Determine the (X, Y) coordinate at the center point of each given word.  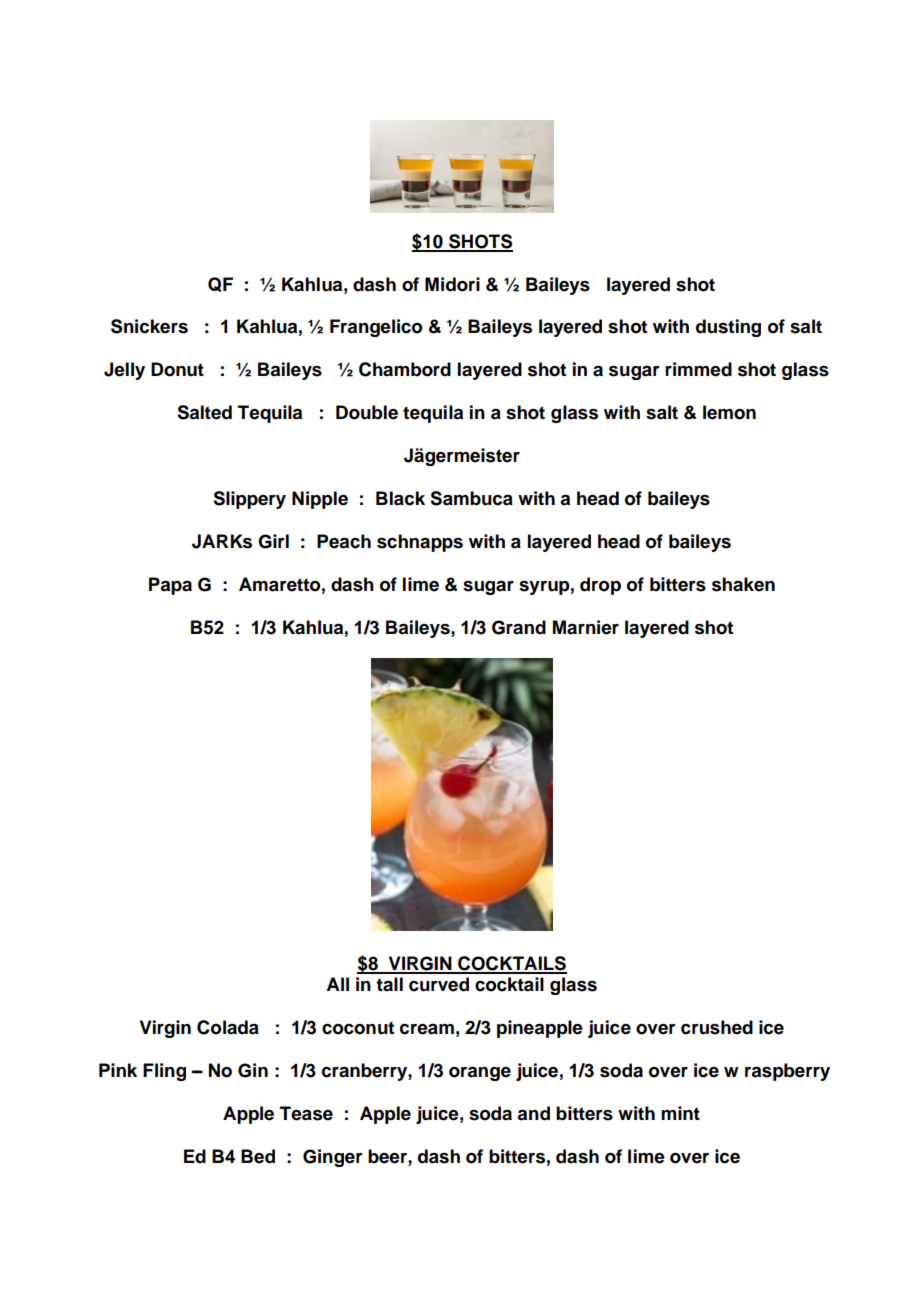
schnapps (420, 543)
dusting (728, 328)
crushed (717, 1027)
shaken (743, 584)
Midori (452, 284)
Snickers (149, 326)
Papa (170, 586)
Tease (306, 1113)
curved (439, 984)
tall (389, 984)
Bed (258, 1156)
